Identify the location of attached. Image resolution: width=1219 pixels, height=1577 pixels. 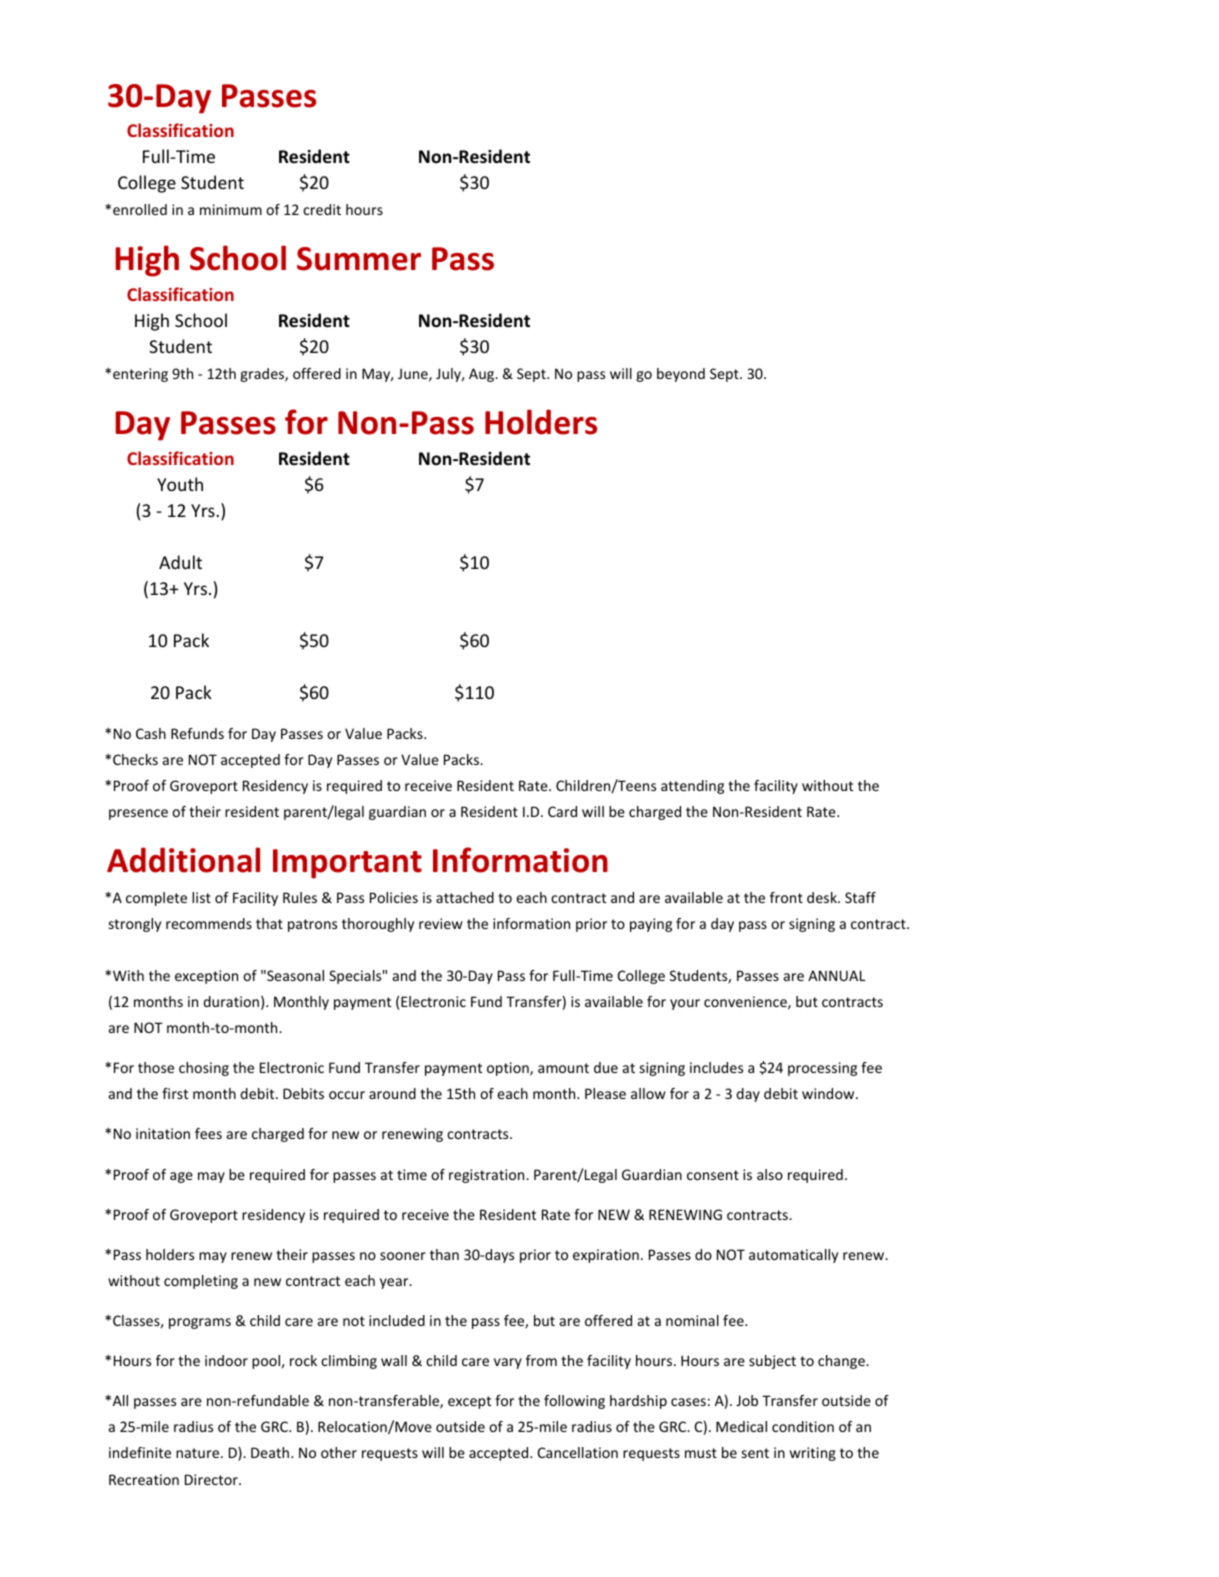
(465, 897).
